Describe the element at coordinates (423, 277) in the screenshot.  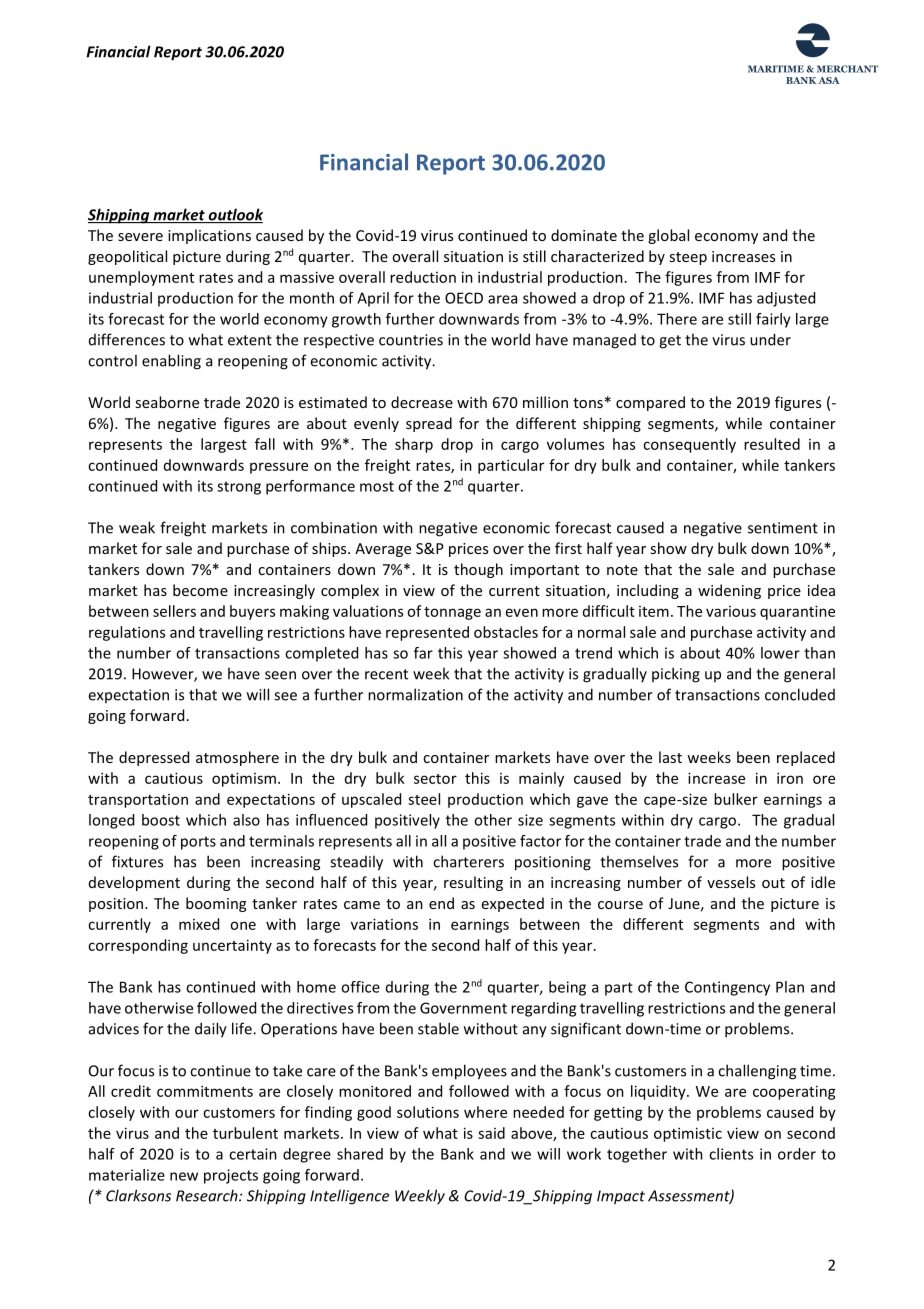
I see `reduction` at that location.
